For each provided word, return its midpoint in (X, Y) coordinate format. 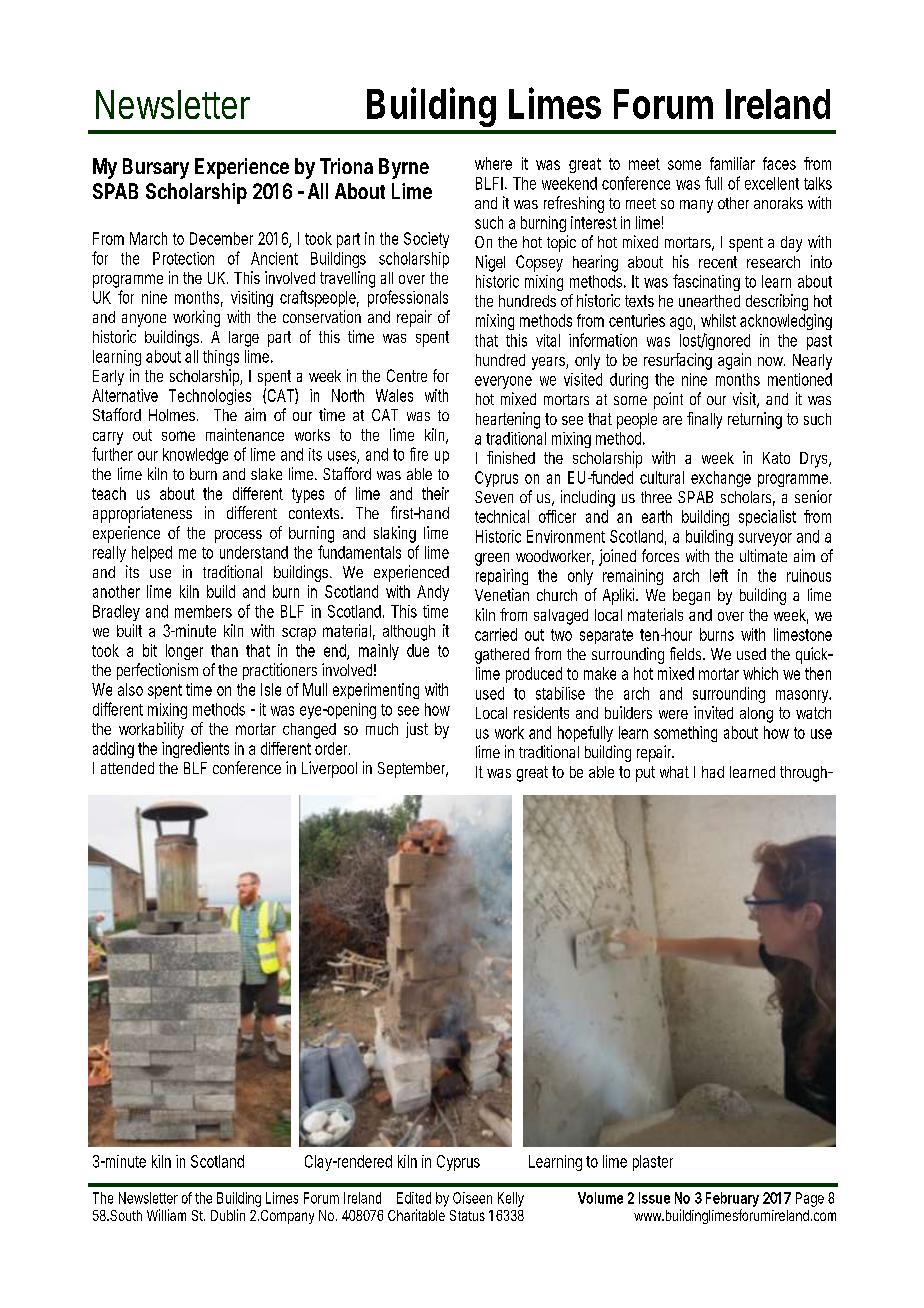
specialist (767, 518)
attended (127, 768)
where (493, 163)
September (413, 770)
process (238, 536)
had (713, 772)
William (166, 1215)
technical (502, 516)
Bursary (156, 168)
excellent (772, 183)
